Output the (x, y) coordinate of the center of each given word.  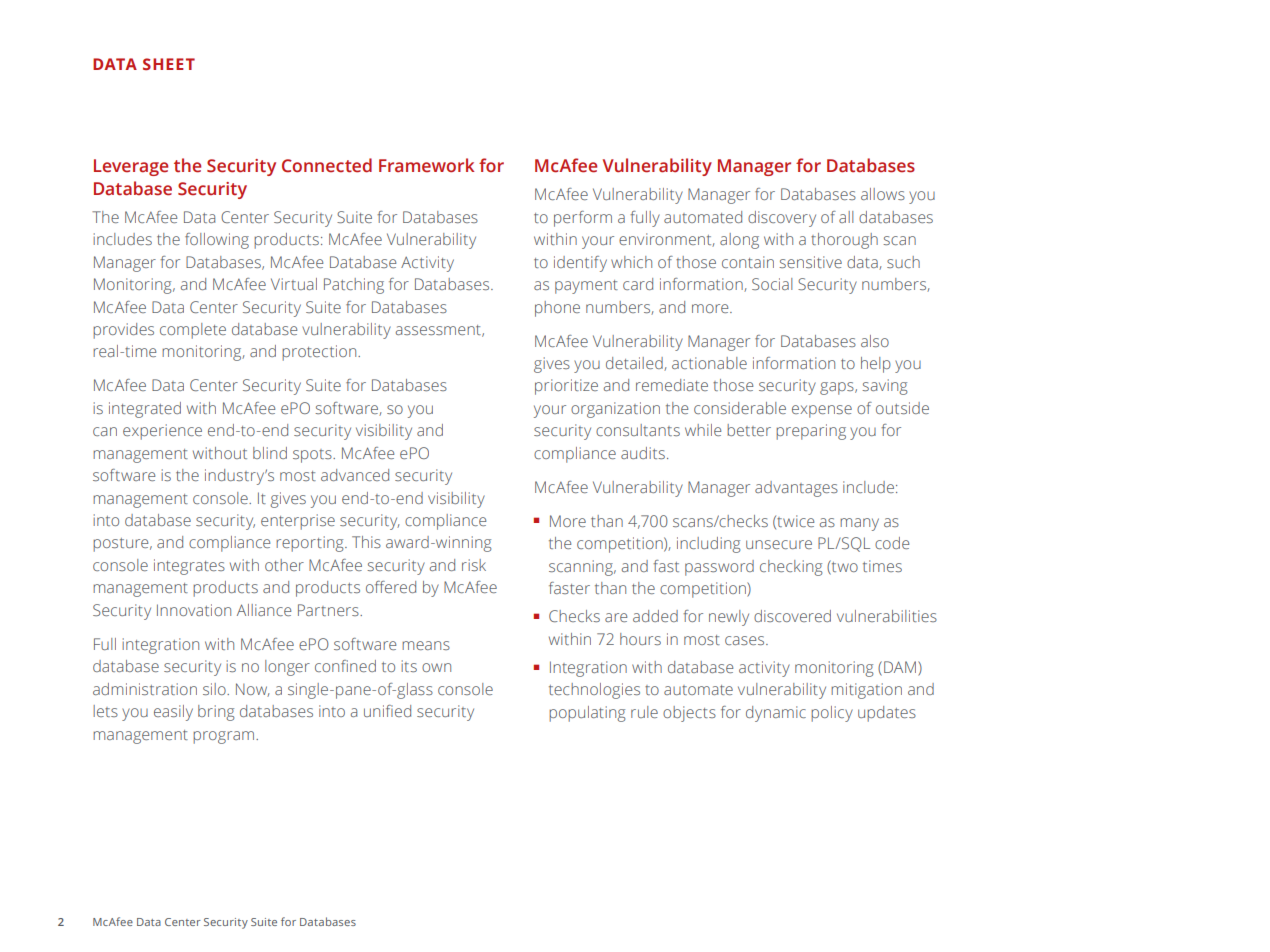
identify (580, 264)
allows (883, 194)
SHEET (169, 64)
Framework (427, 165)
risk (474, 565)
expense (822, 411)
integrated (145, 410)
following (217, 241)
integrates (189, 567)
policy (832, 714)
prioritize (566, 387)
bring (216, 713)
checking (791, 568)
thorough (844, 241)
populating (587, 714)
